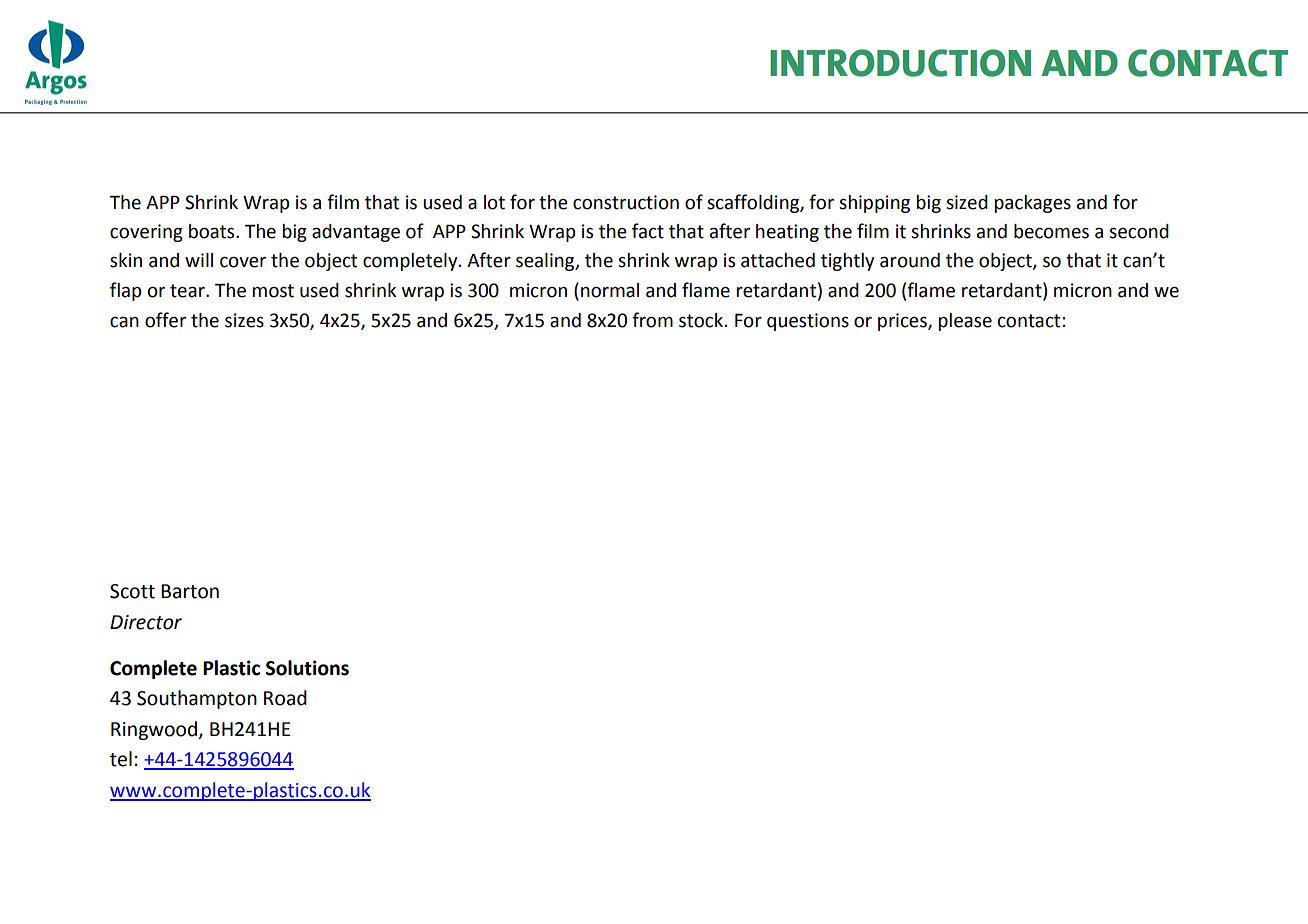 Image resolution: width=1308 pixels, height=924 pixels. Describe the element at coordinates (965, 322) in the screenshot. I see `please` at that location.
